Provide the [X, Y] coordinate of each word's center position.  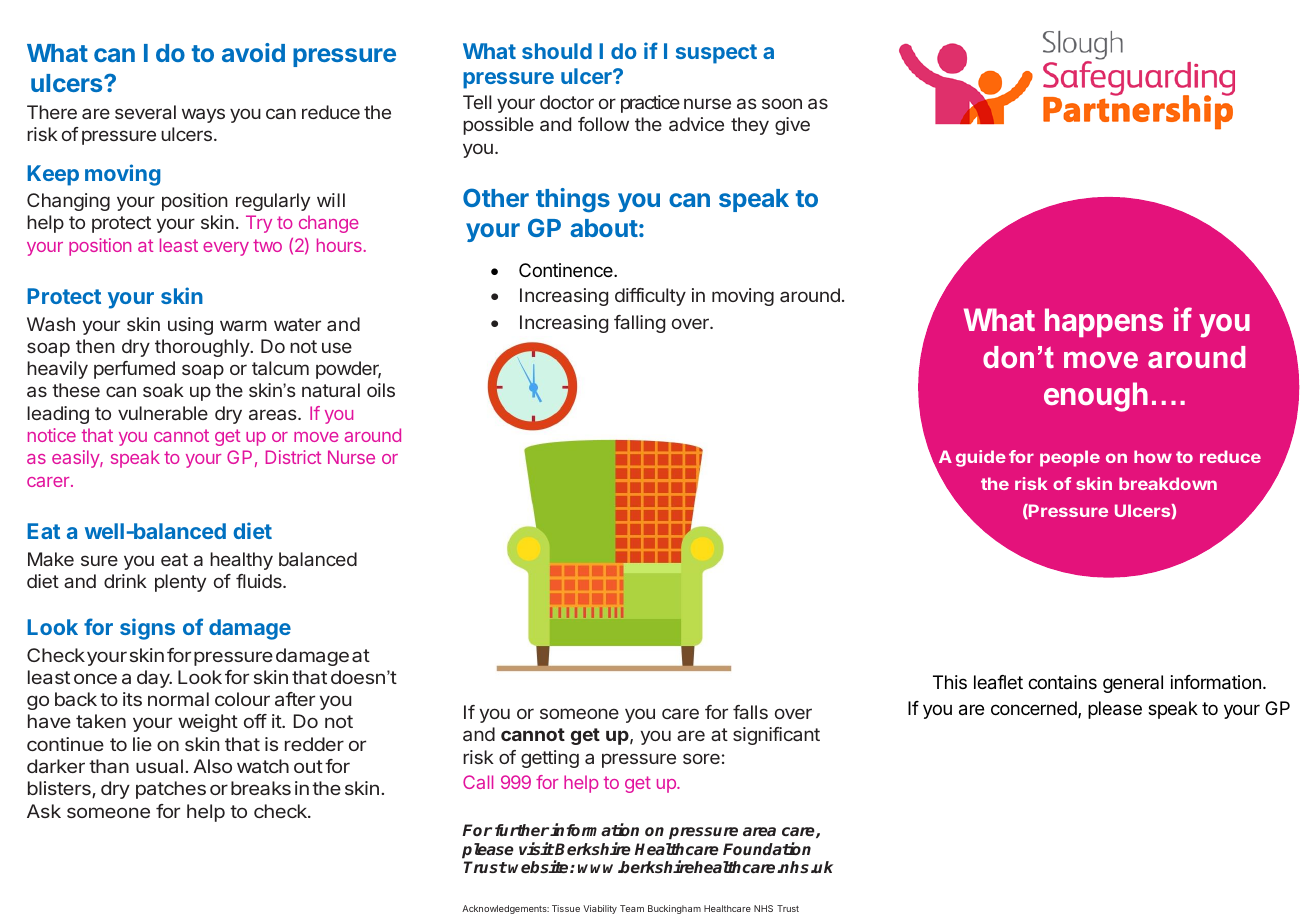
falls [750, 712]
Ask [44, 811]
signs [147, 629]
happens [1104, 322]
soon [782, 103]
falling [639, 324]
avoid [253, 52]
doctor [567, 102]
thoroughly [203, 348]
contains [1062, 682]
